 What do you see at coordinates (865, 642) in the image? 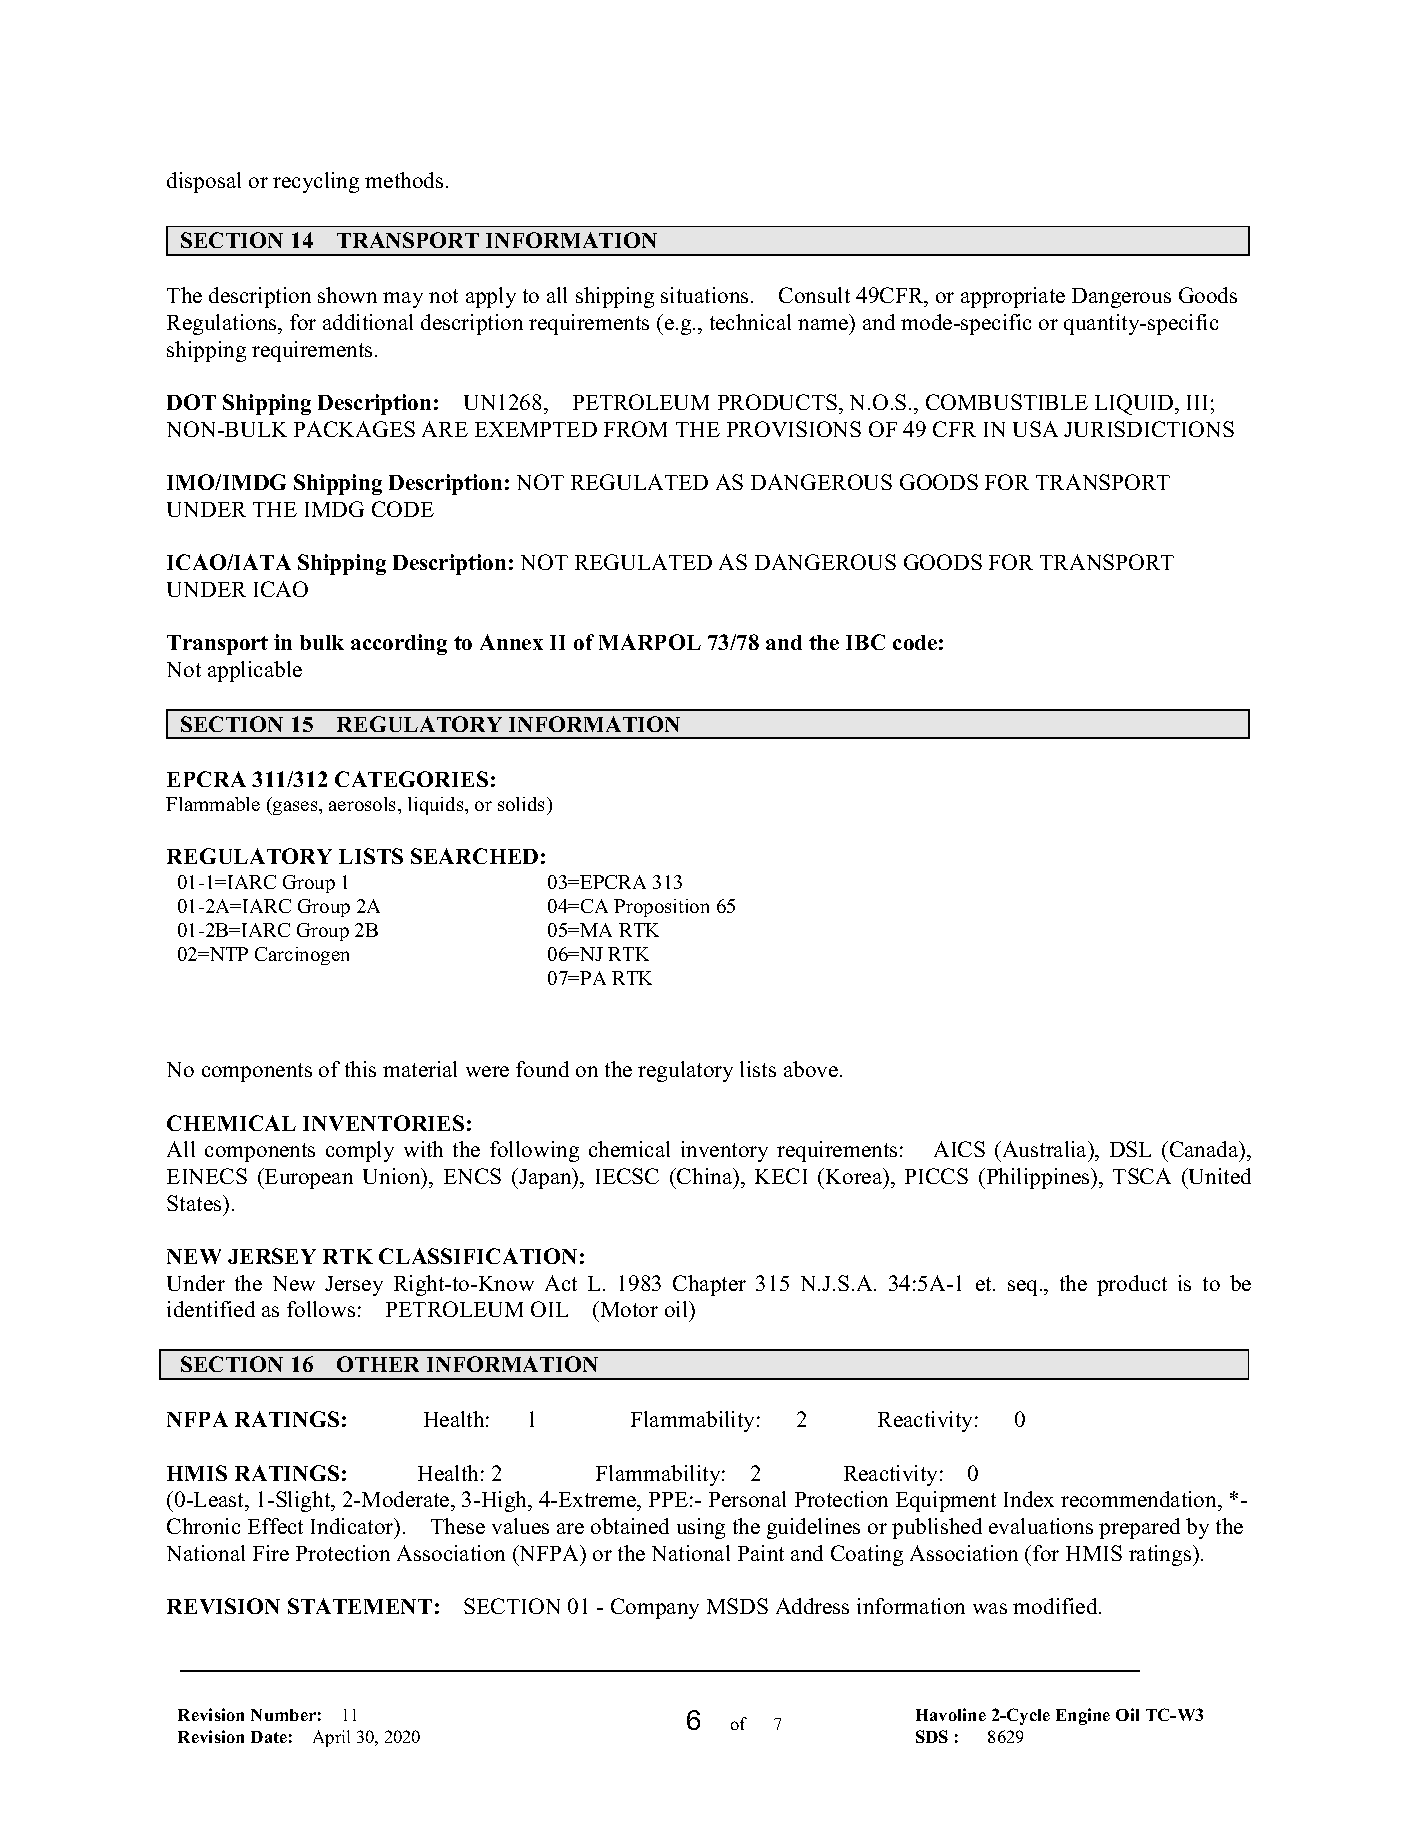
I see `IBC` at bounding box center [865, 642].
